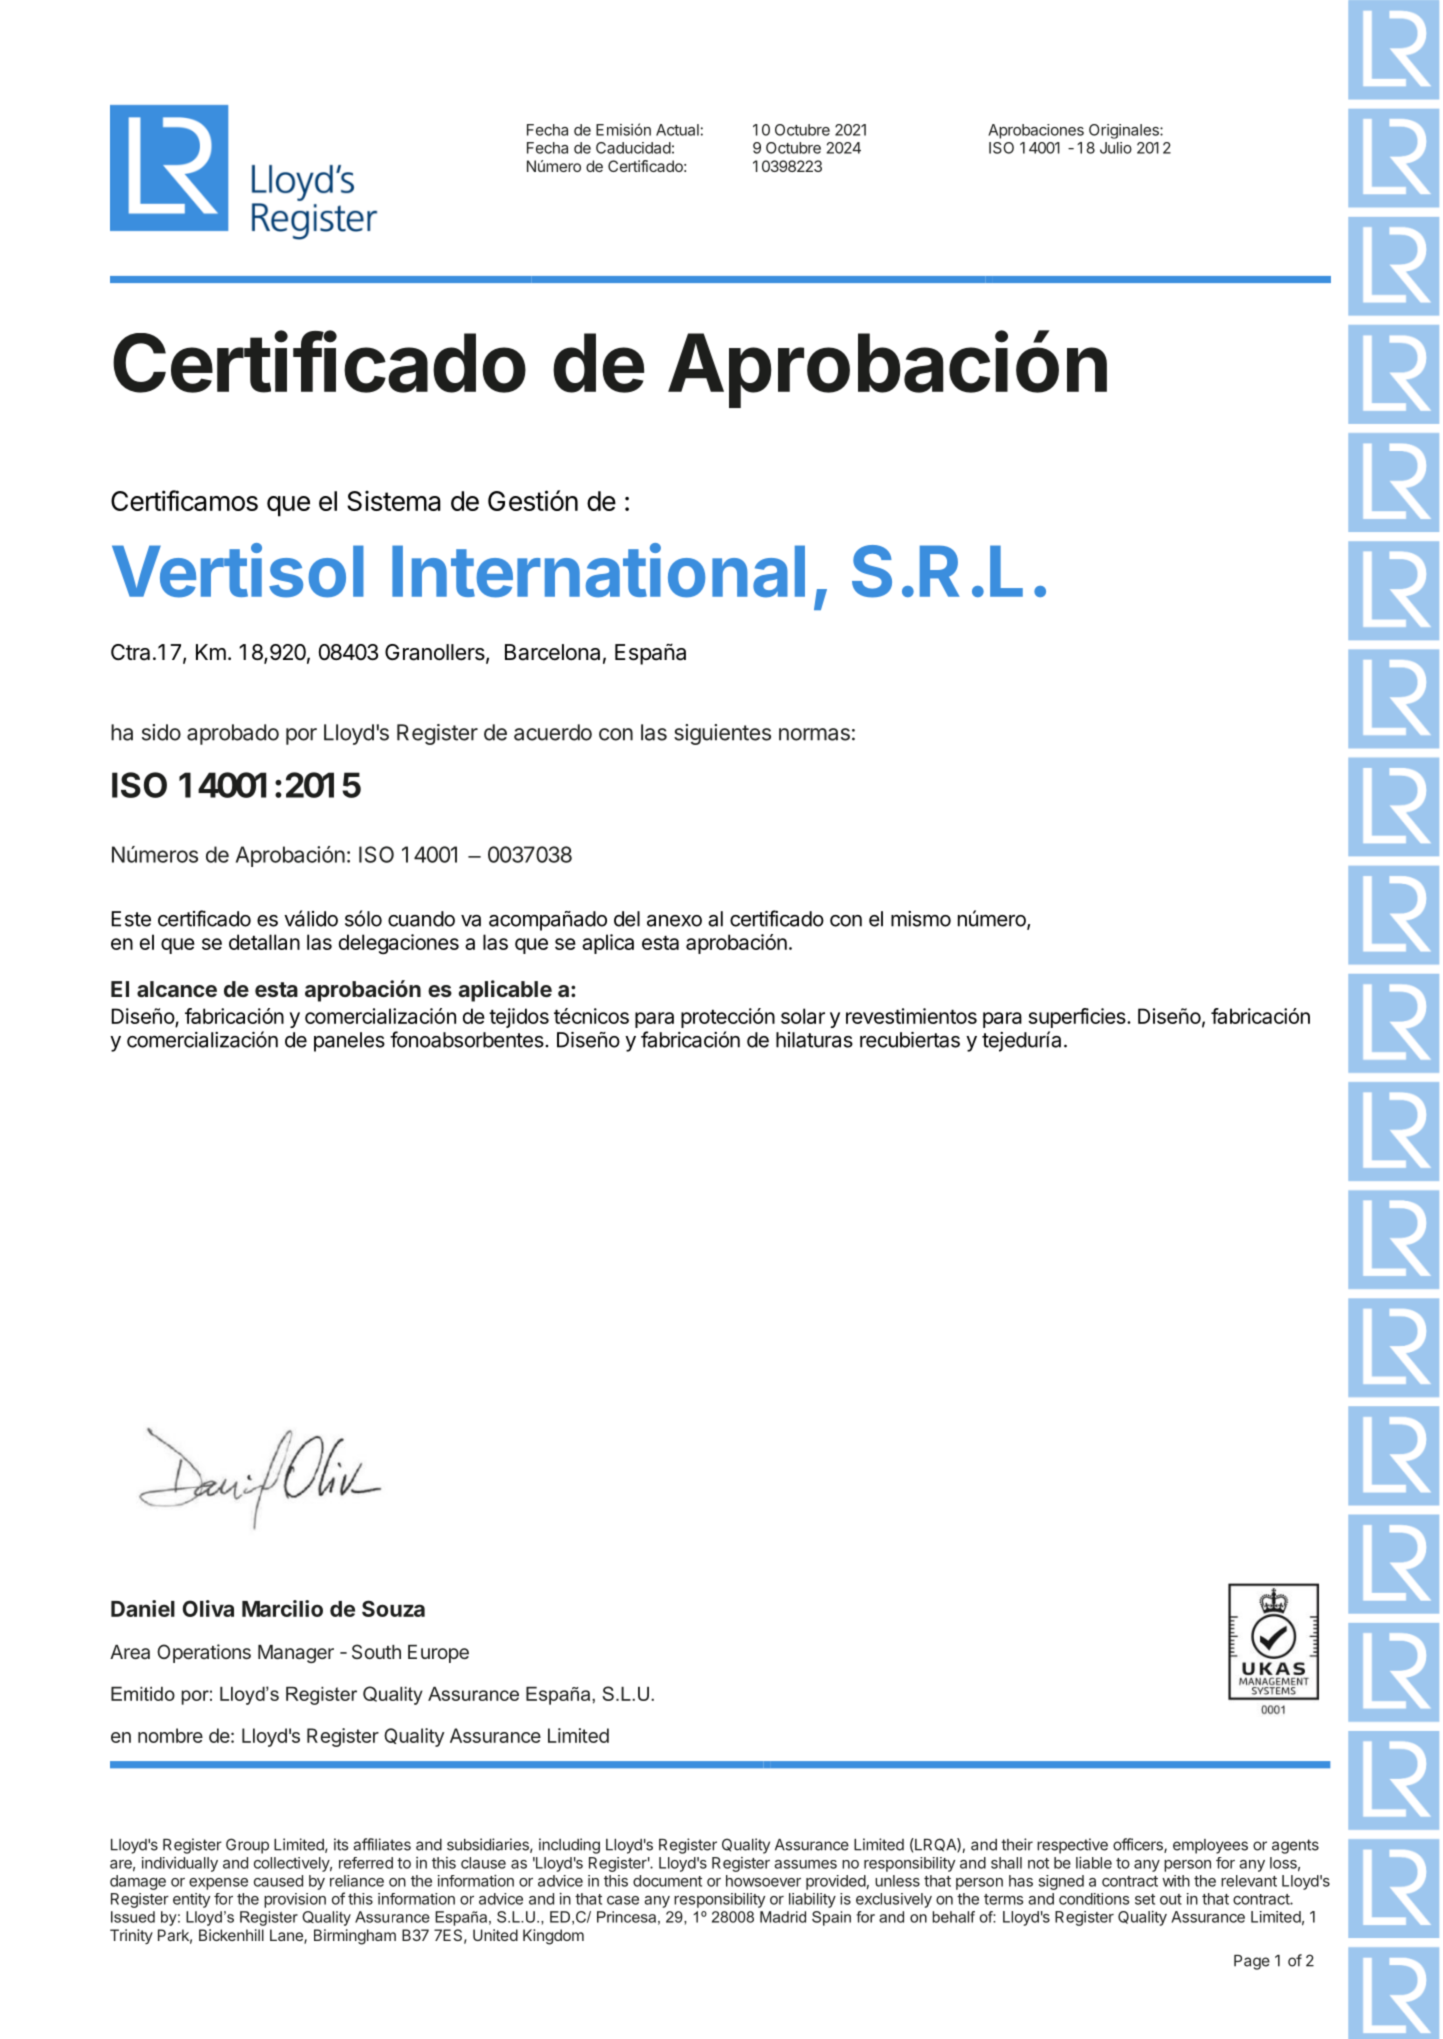  Describe the element at coordinates (598, 570) in the document. I see `International` at that location.
